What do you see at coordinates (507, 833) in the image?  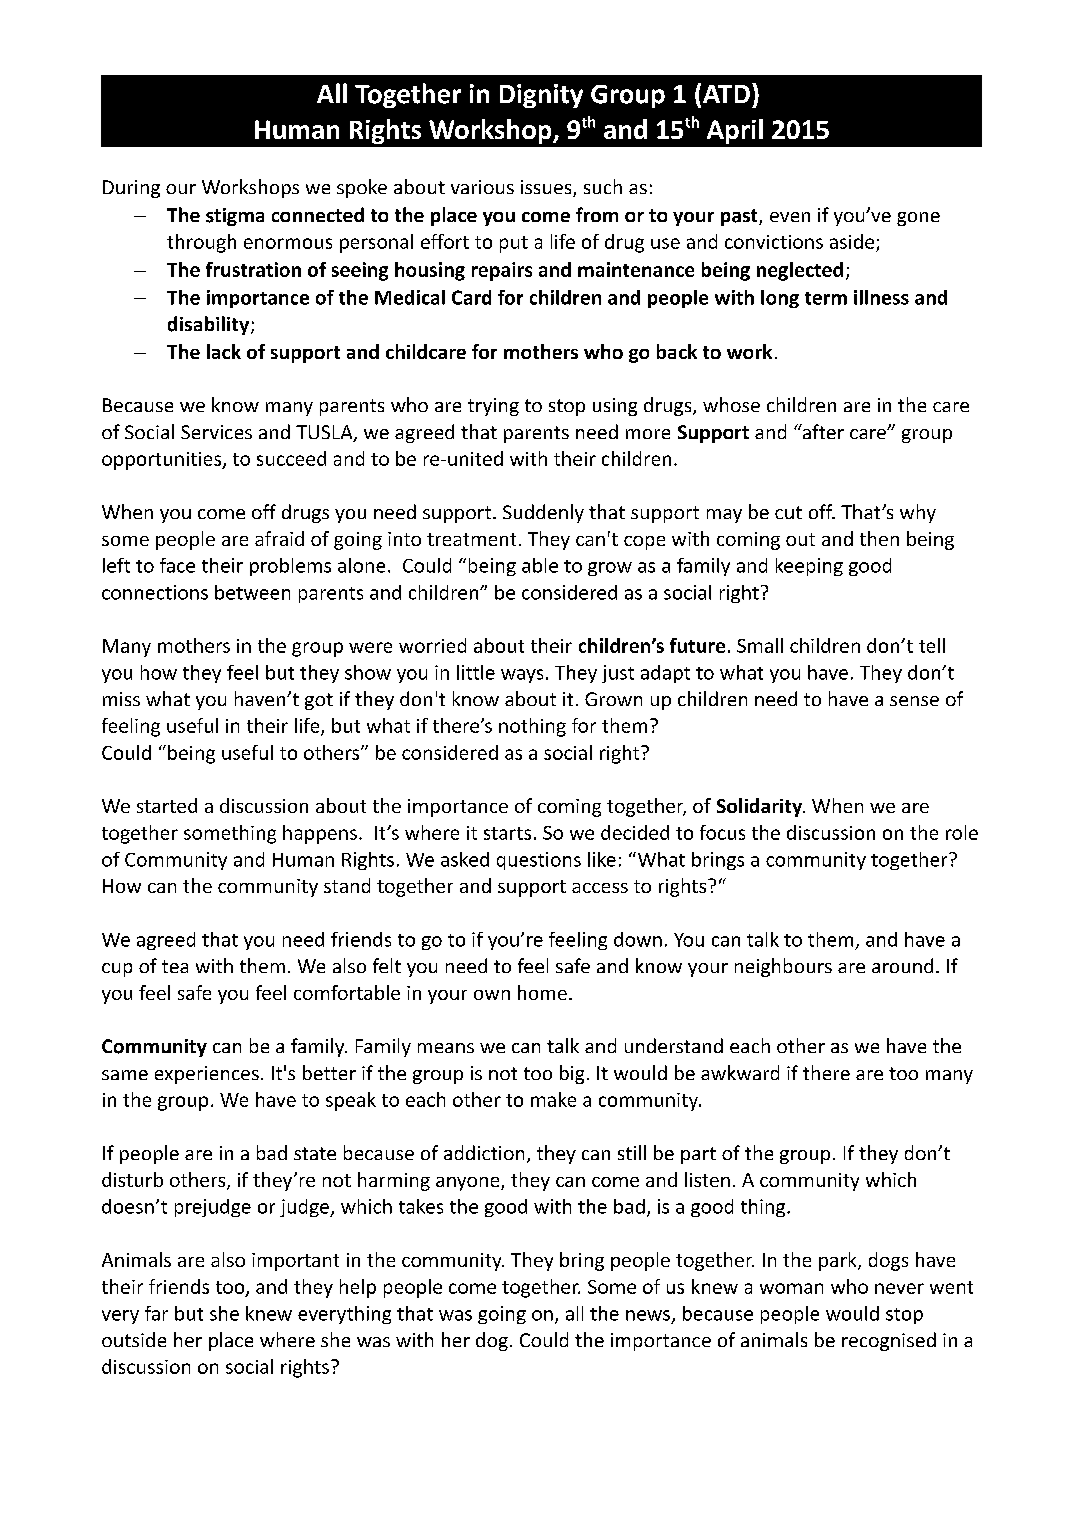 I see `starts` at bounding box center [507, 833].
